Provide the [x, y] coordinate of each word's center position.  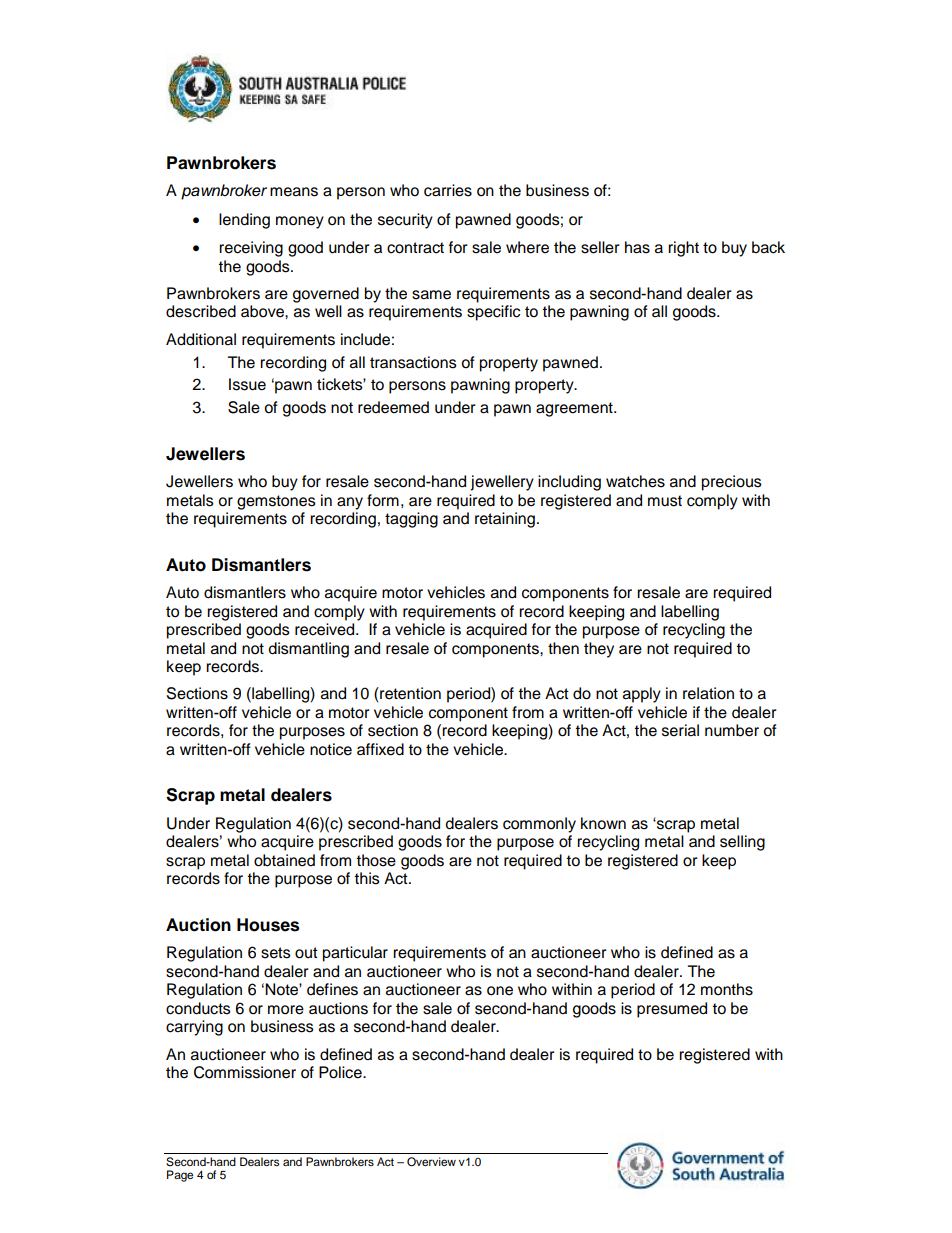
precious [732, 483]
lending [244, 221]
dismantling [309, 650]
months [727, 989]
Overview [431, 1162]
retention [409, 693]
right [683, 249]
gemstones [276, 502]
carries [448, 190]
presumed [672, 1010]
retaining [505, 520]
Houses [268, 925]
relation [708, 693]
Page [180, 1176]
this [367, 878]
